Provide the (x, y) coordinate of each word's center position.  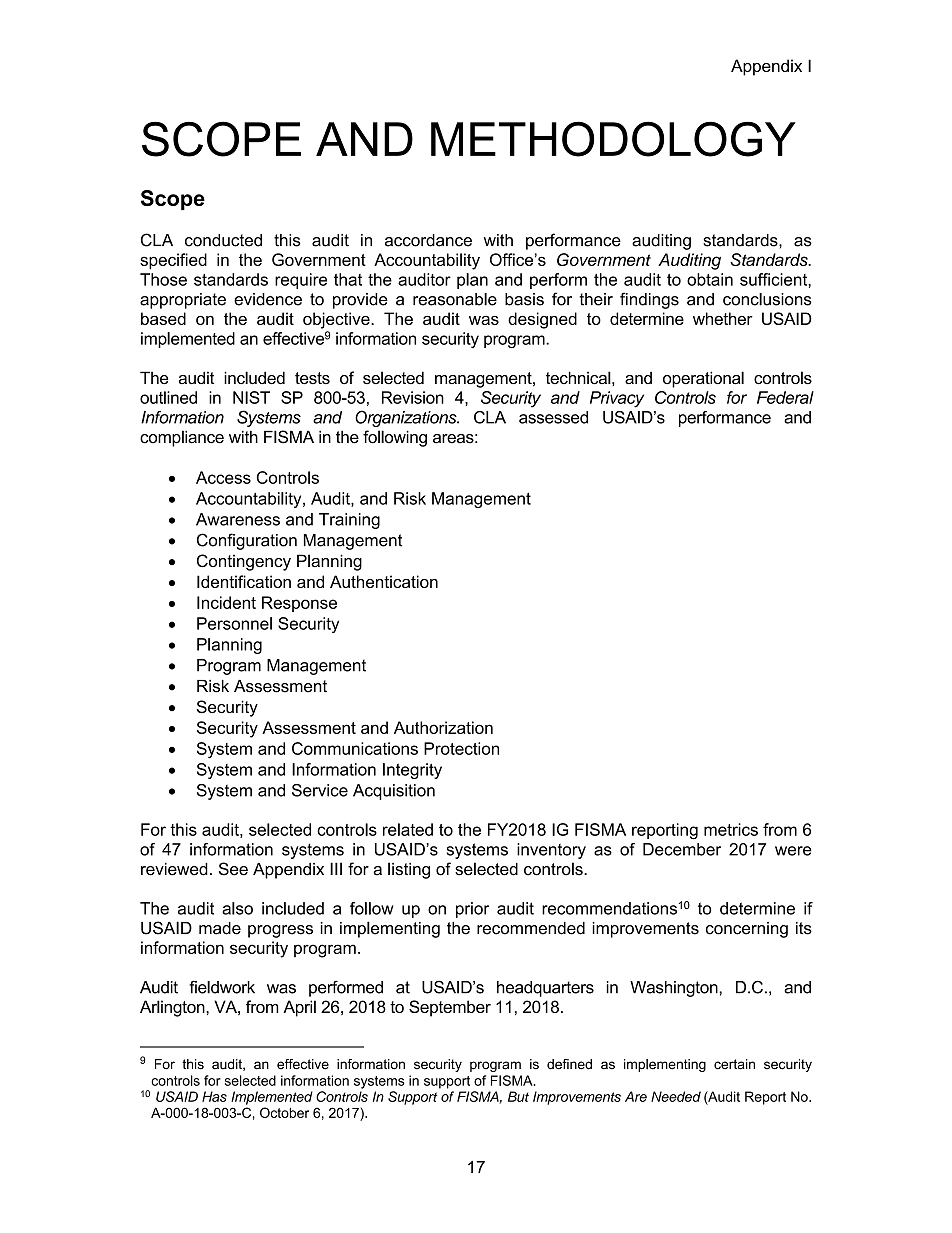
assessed (553, 417)
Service (320, 790)
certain (734, 1064)
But (518, 1096)
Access (223, 477)
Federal (785, 397)
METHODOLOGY (613, 139)
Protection (461, 748)
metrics (731, 829)
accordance (428, 240)
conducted (223, 240)
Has (214, 1096)
